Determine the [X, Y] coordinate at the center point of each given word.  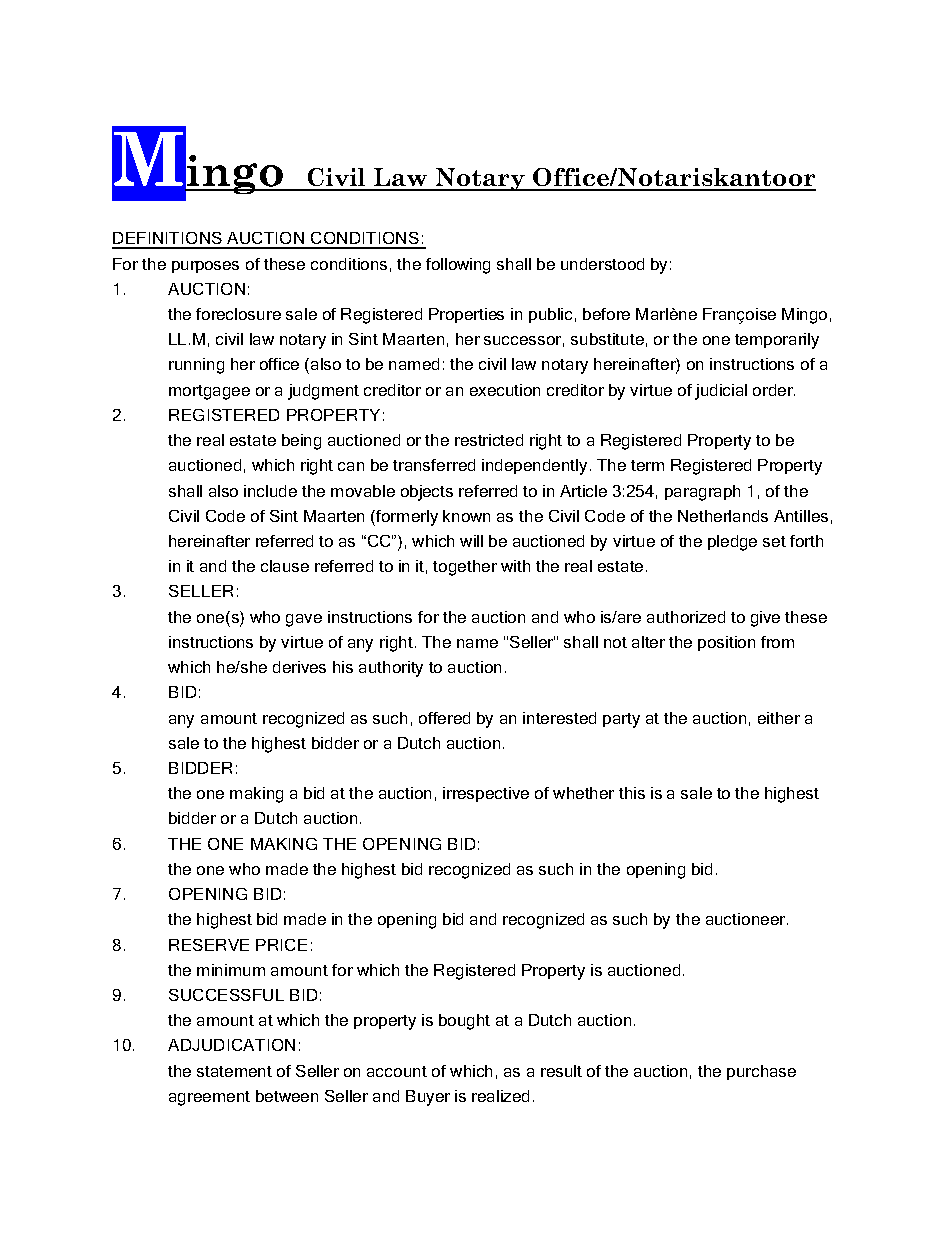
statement [234, 1071]
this [632, 793]
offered [444, 718]
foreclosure [238, 314]
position [726, 643]
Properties [466, 315]
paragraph [702, 493]
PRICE [281, 945]
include [270, 491]
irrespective [486, 794]
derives [299, 667]
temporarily [777, 341]
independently [534, 467]
